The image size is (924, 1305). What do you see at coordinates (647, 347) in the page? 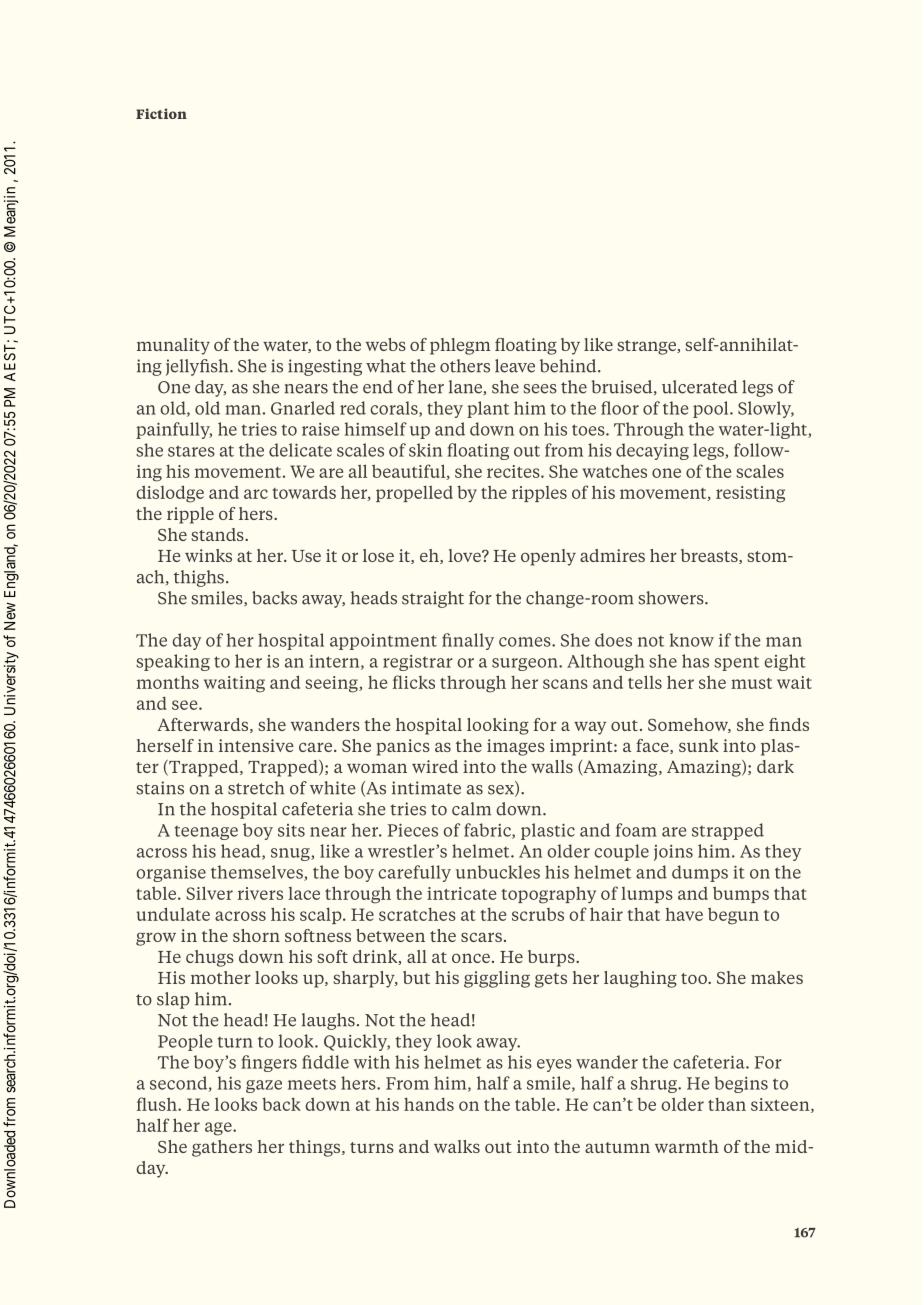
I see `strange` at bounding box center [647, 347].
